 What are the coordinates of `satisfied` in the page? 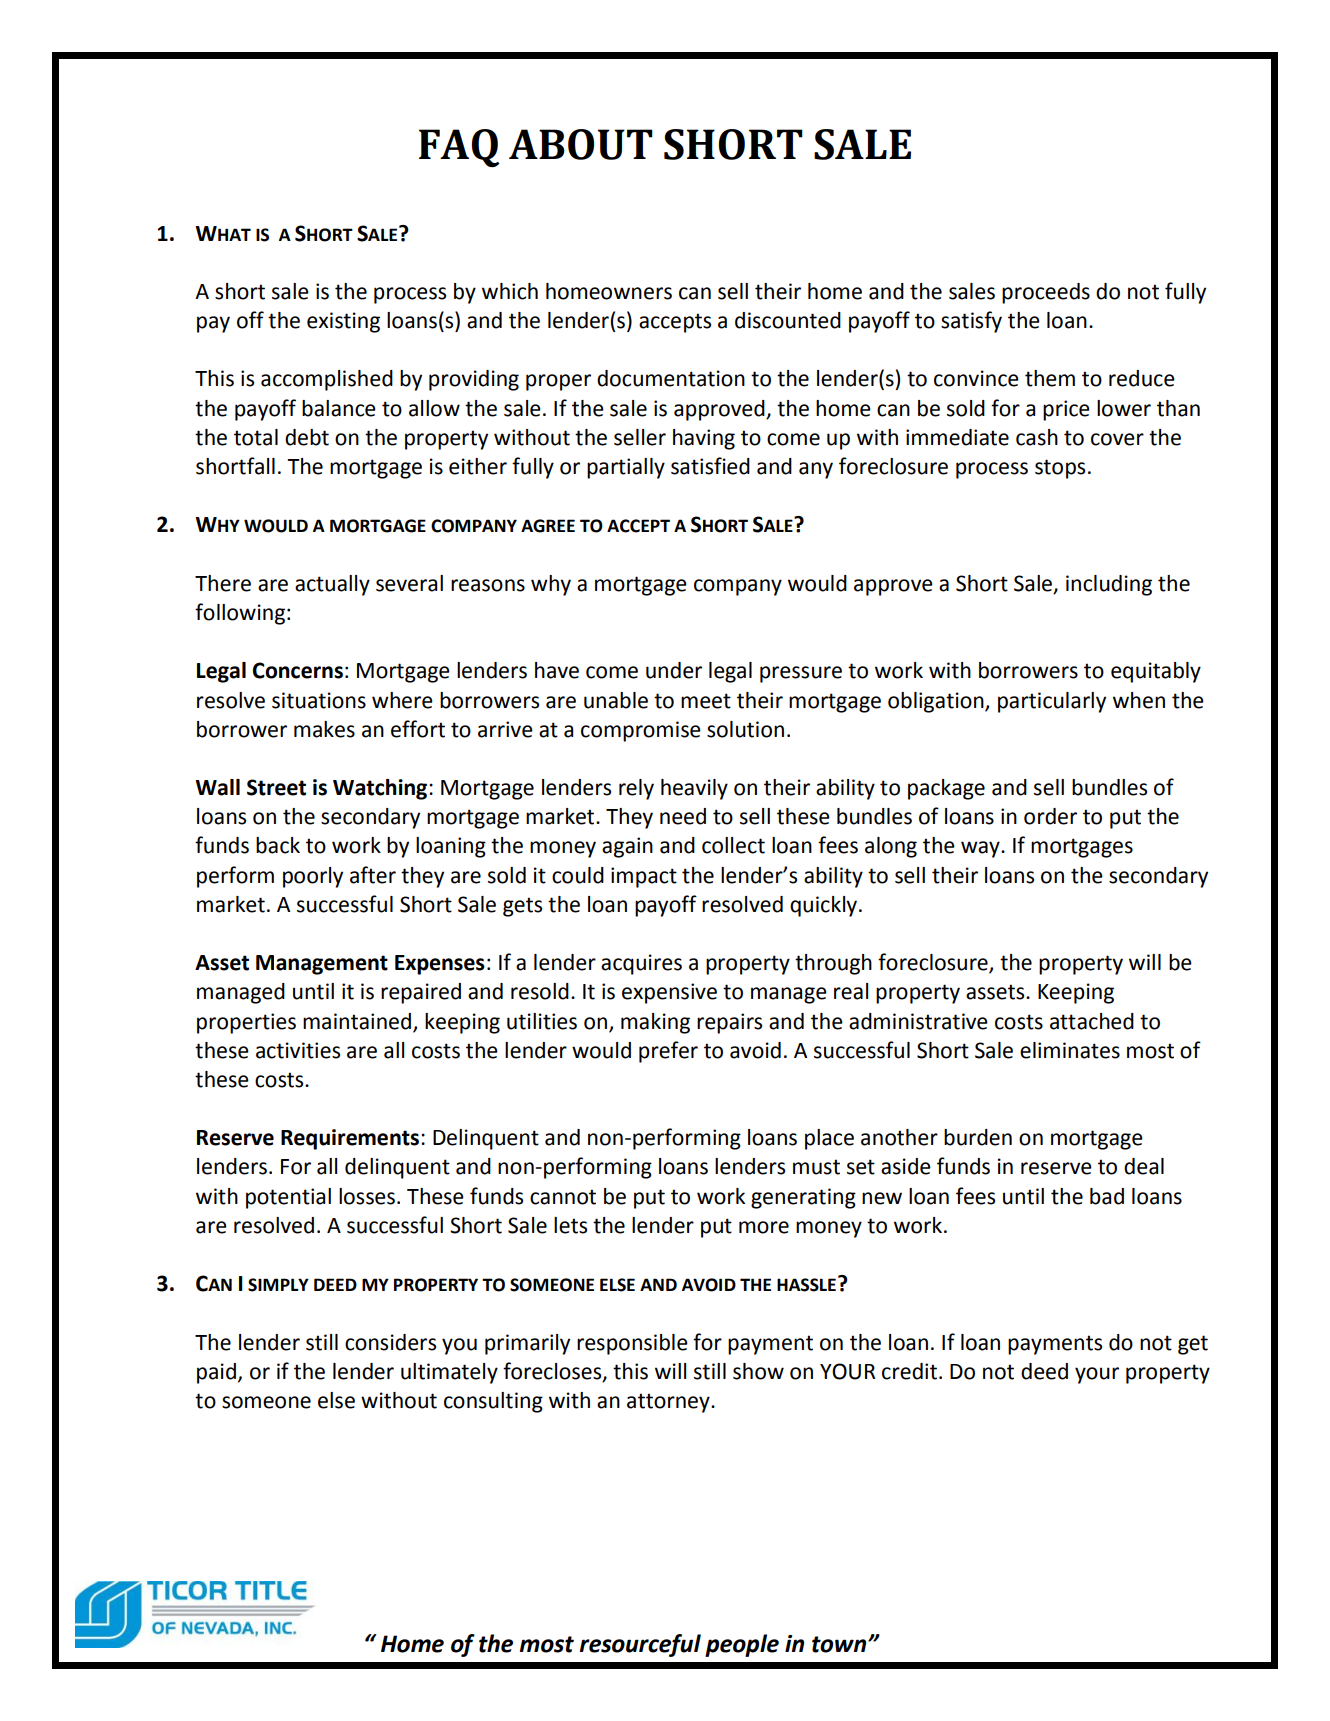 It's located at (710, 466).
